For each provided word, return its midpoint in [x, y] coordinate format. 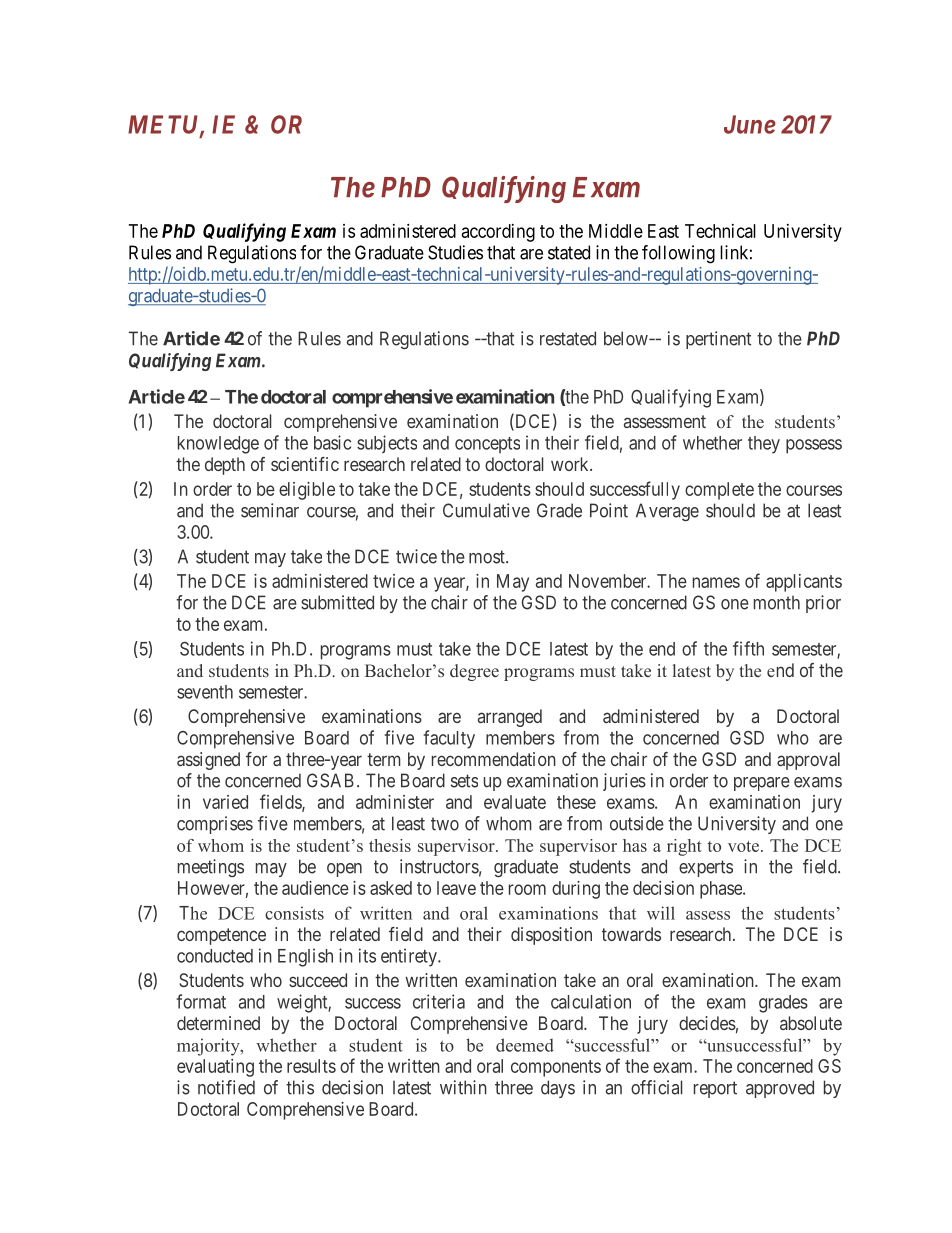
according [498, 233]
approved [780, 1089]
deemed [525, 1045]
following [678, 254]
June [750, 124]
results [311, 1066]
